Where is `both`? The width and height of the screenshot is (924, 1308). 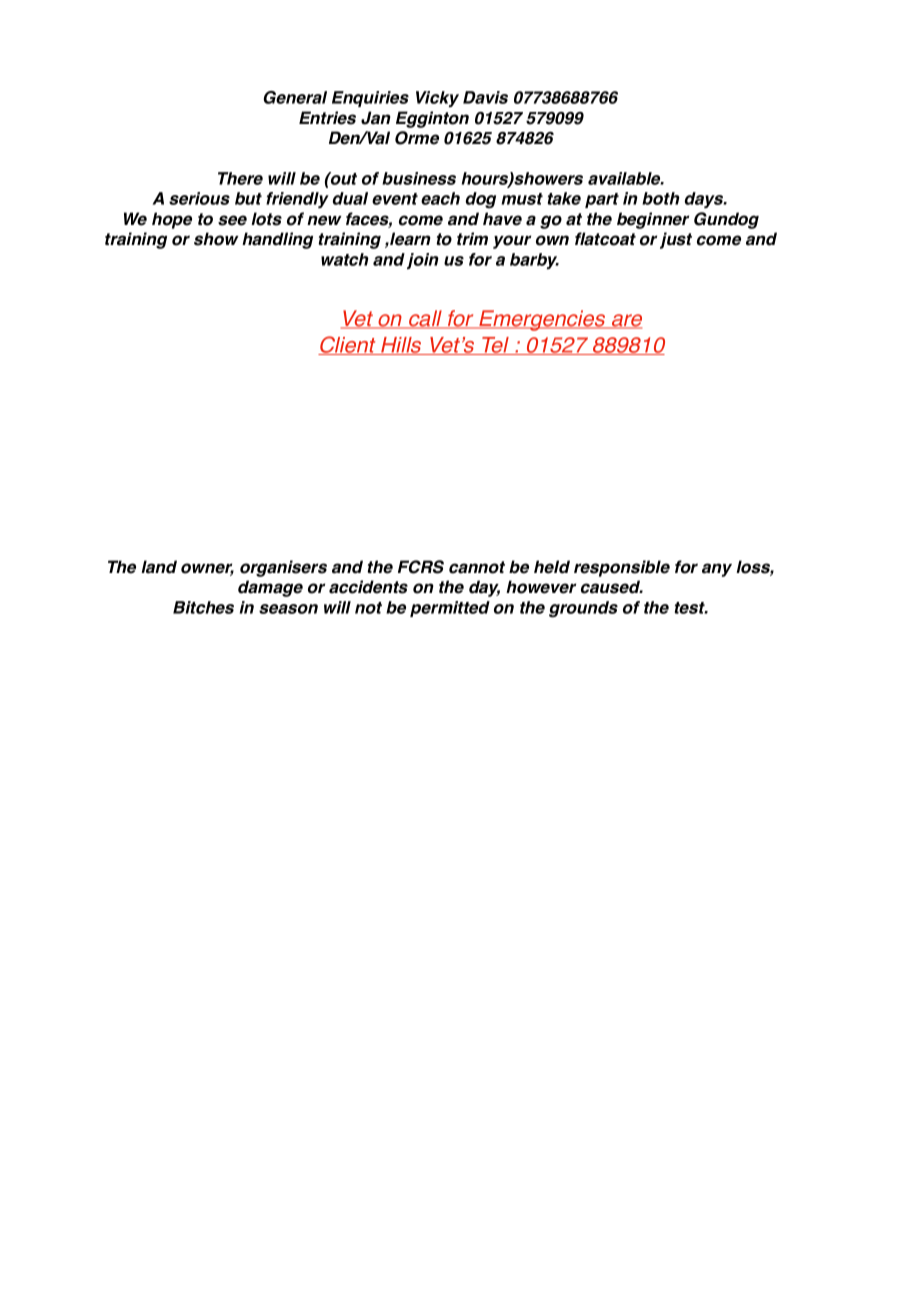 both is located at coordinates (661, 198).
